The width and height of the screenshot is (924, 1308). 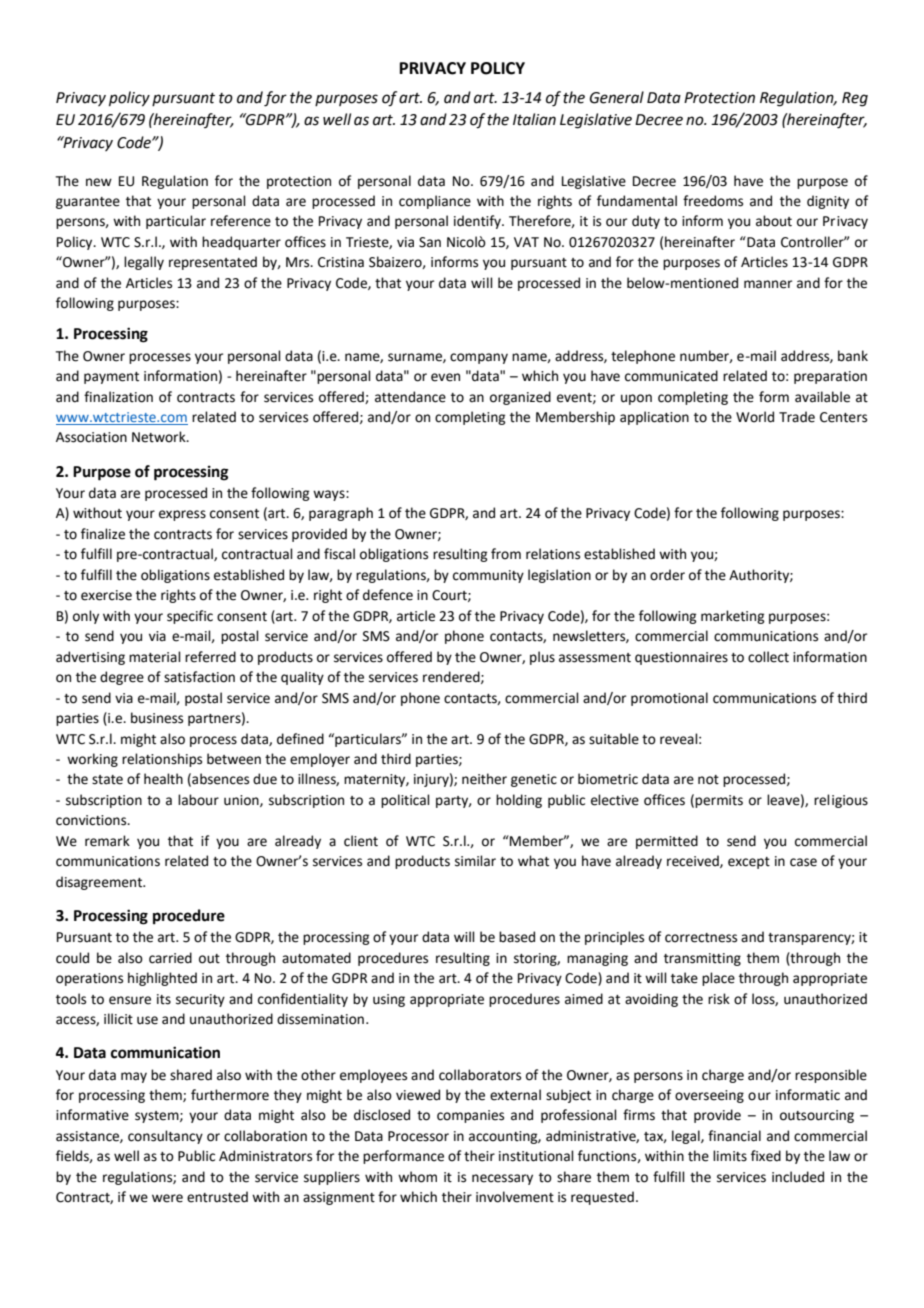 I want to click on fixed, so click(x=766, y=1156).
